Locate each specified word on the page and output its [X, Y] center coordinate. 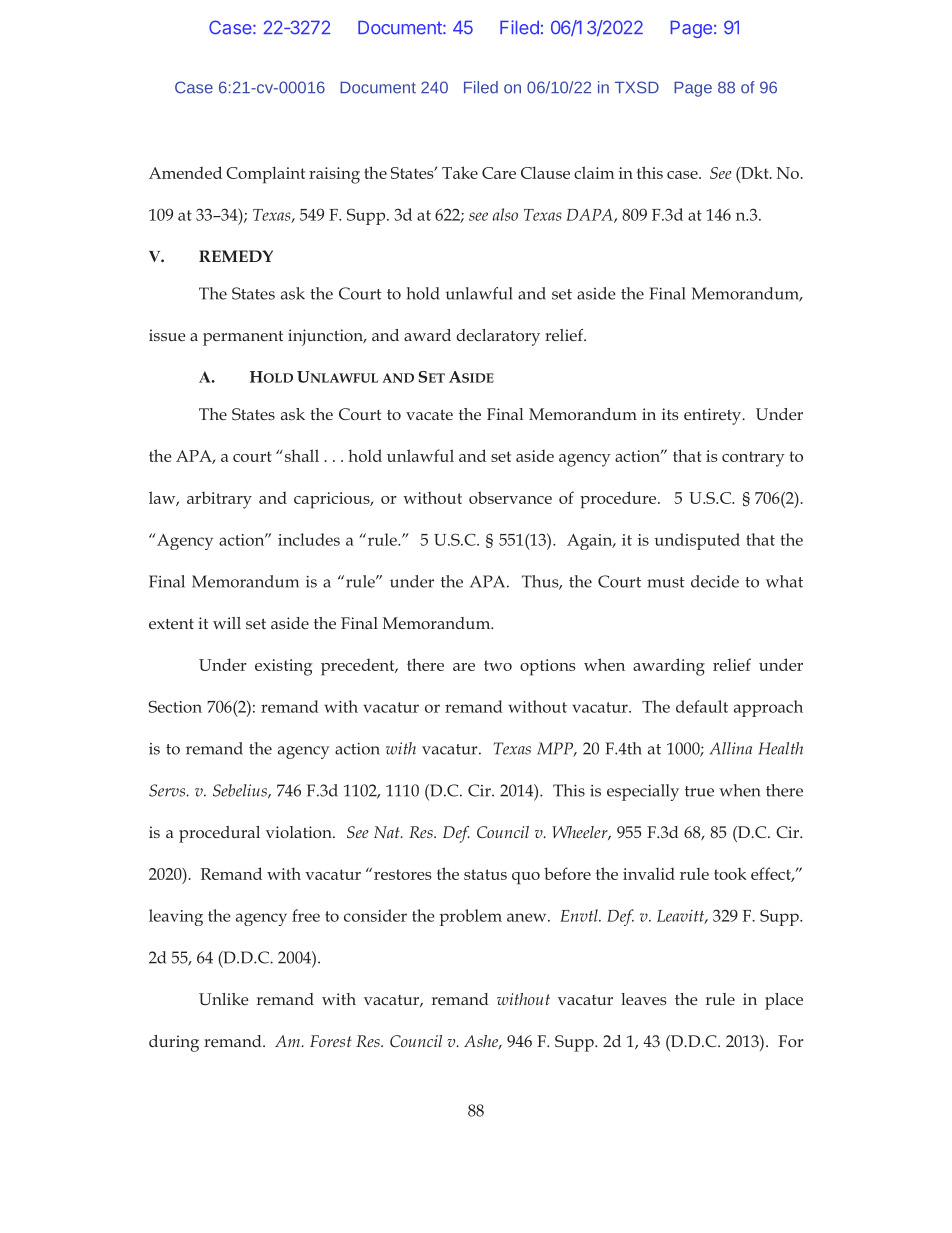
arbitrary [219, 500]
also [505, 214]
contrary [753, 459]
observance [510, 497]
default [702, 706]
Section [175, 706]
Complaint [265, 175]
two [498, 665]
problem [470, 917]
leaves [644, 999]
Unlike [224, 999]
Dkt [755, 172]
